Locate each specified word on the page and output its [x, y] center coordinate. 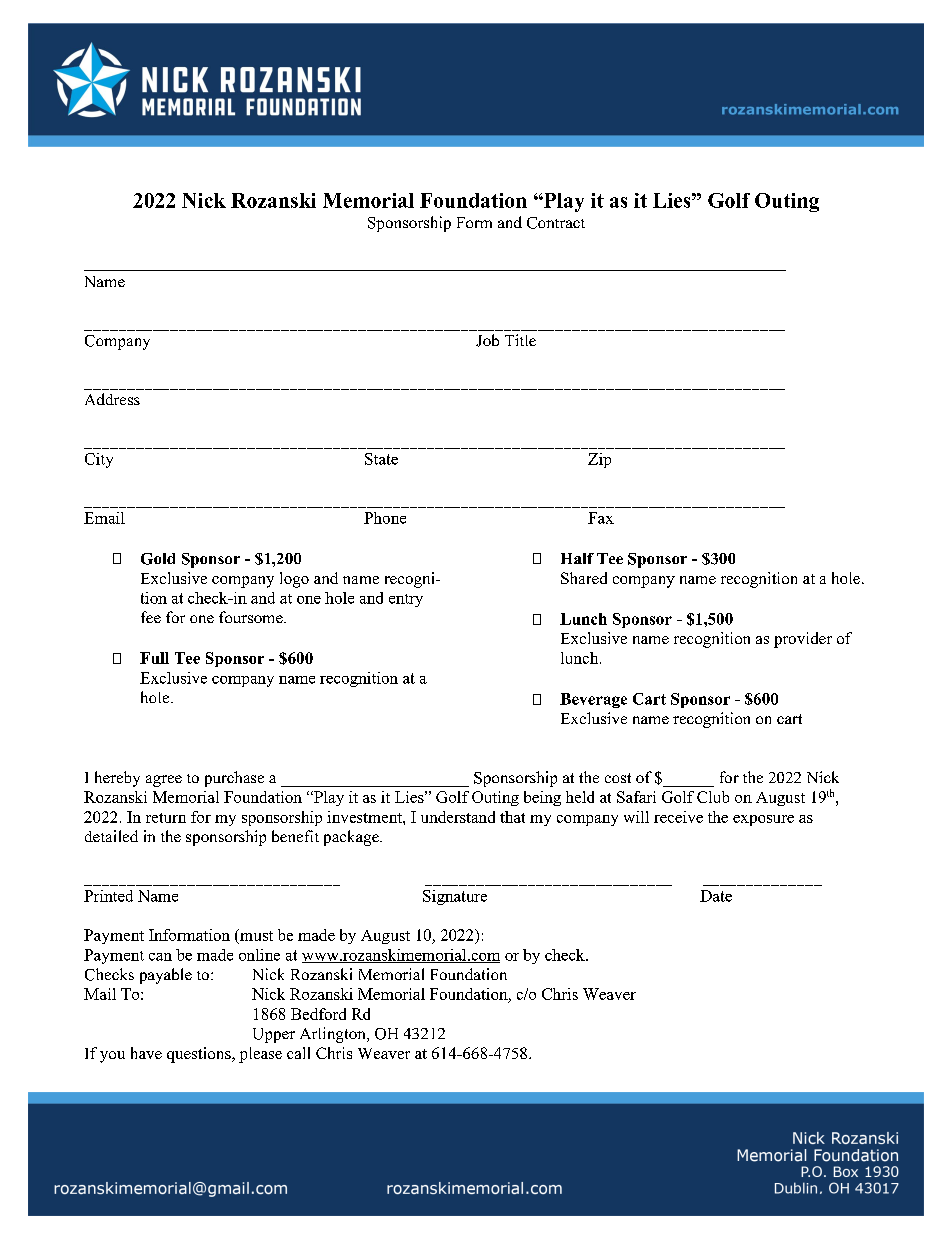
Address [112, 399]
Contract [556, 223]
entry [406, 600]
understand [458, 817]
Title [520, 340]
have [146, 1053]
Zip [599, 460]
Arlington [334, 1035]
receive [678, 817]
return [166, 818]
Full [154, 658]
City [99, 460]
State [381, 459]
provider [803, 640]
